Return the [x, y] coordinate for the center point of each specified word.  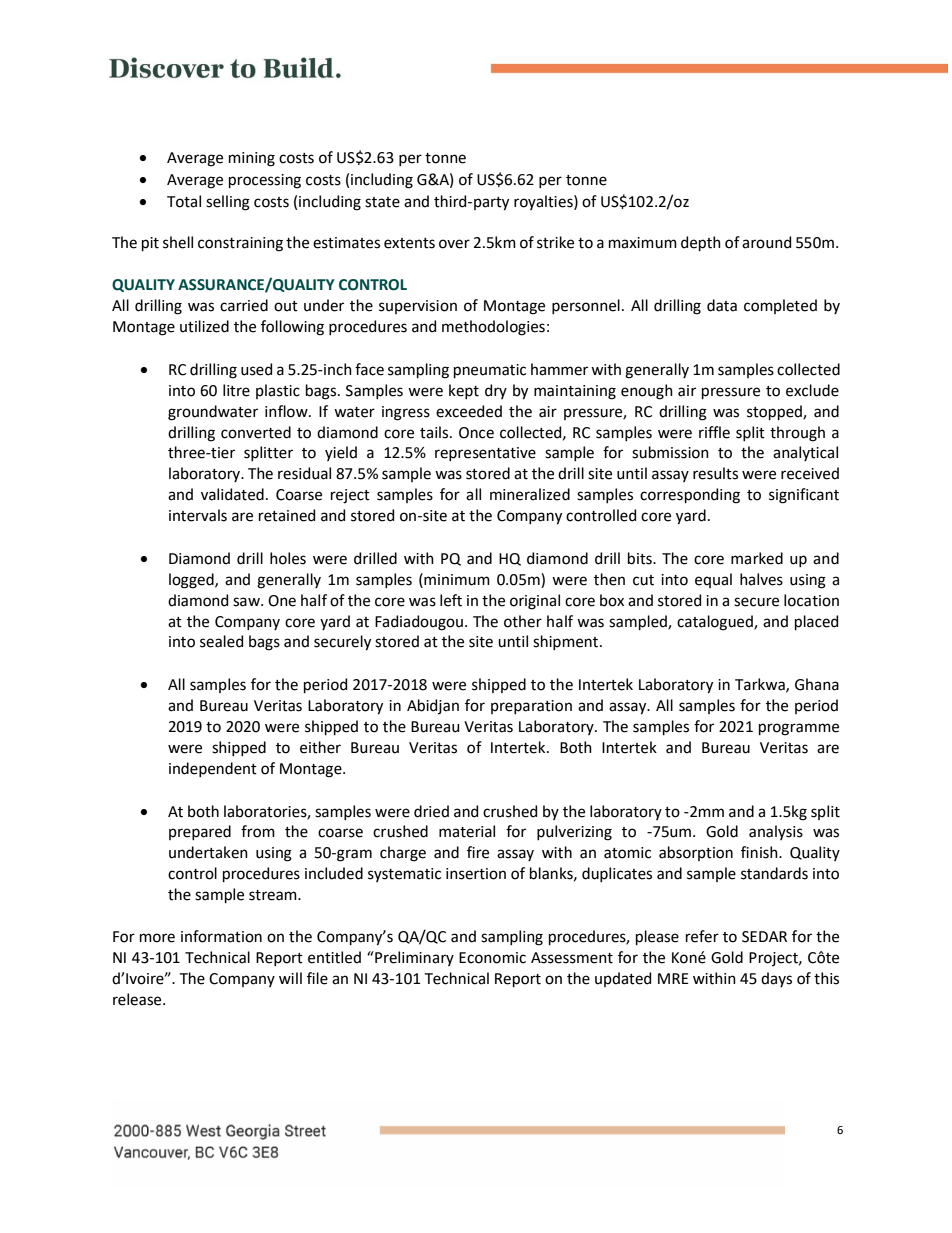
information [221, 936]
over [454, 244]
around [766, 242]
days [776, 979]
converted [256, 432]
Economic [492, 958]
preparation [531, 707]
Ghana [817, 684]
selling [228, 203]
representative [485, 454]
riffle [714, 432]
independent [213, 769]
